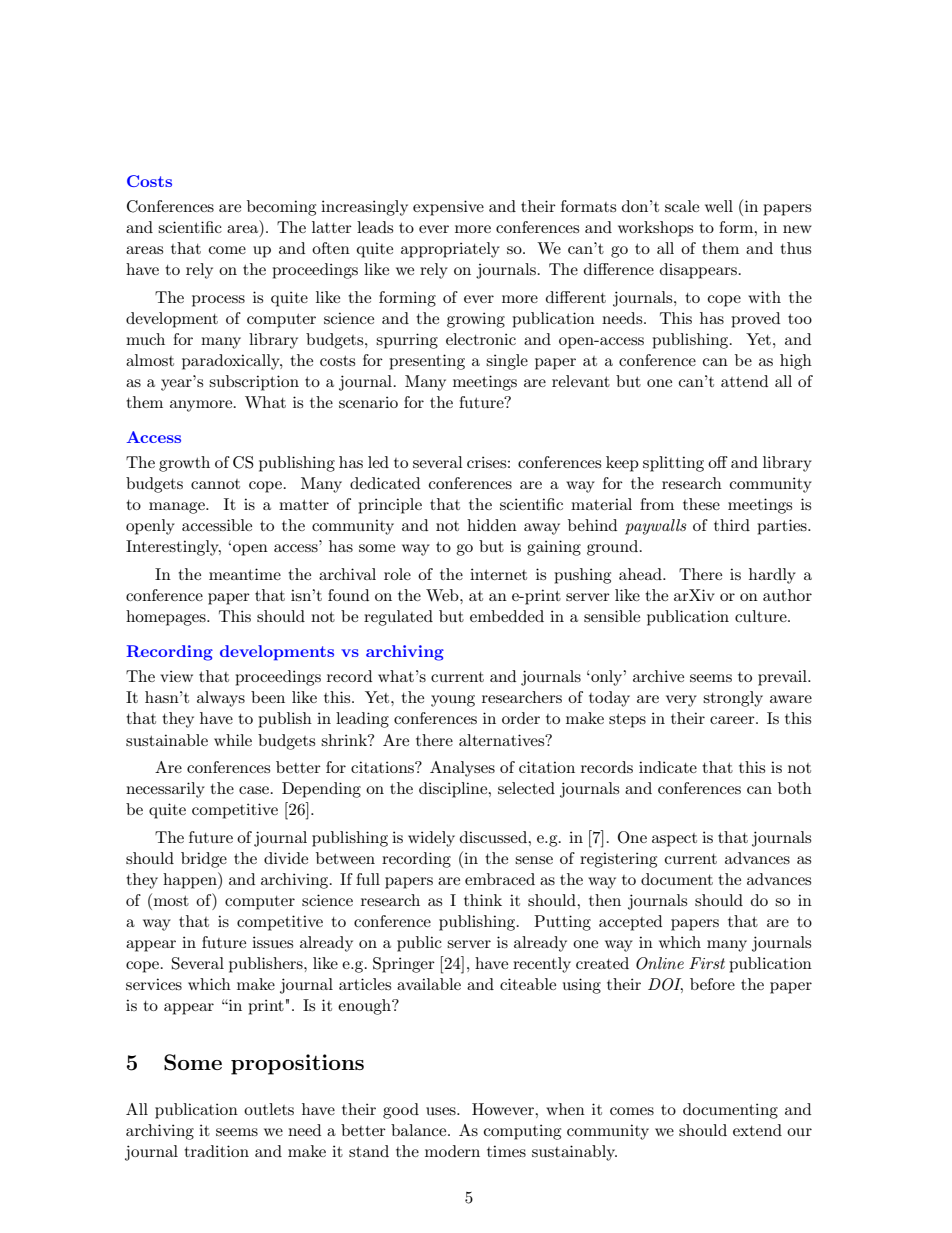  I want to click on led, so click(378, 462).
